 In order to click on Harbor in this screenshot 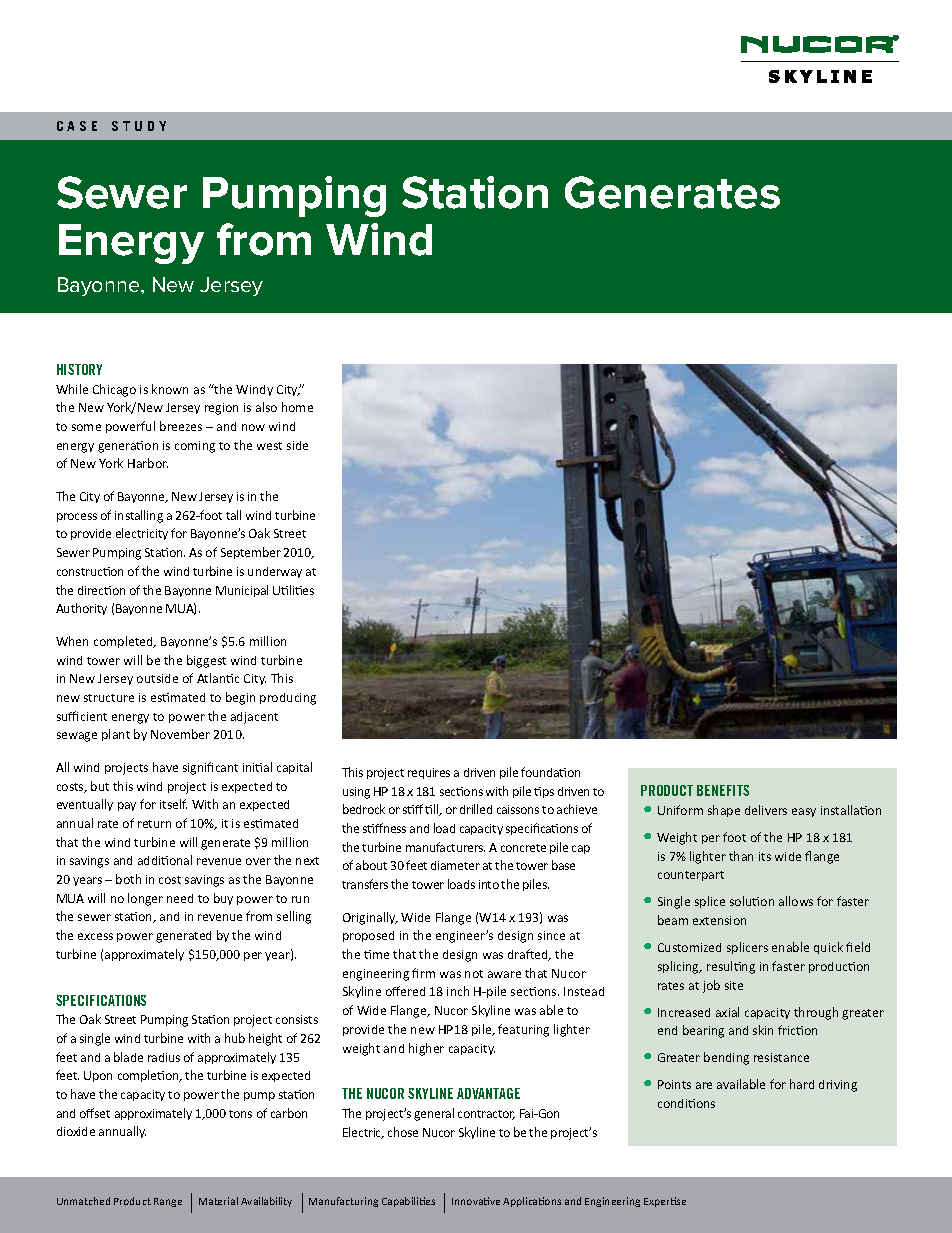, I will do `click(148, 463)`.
